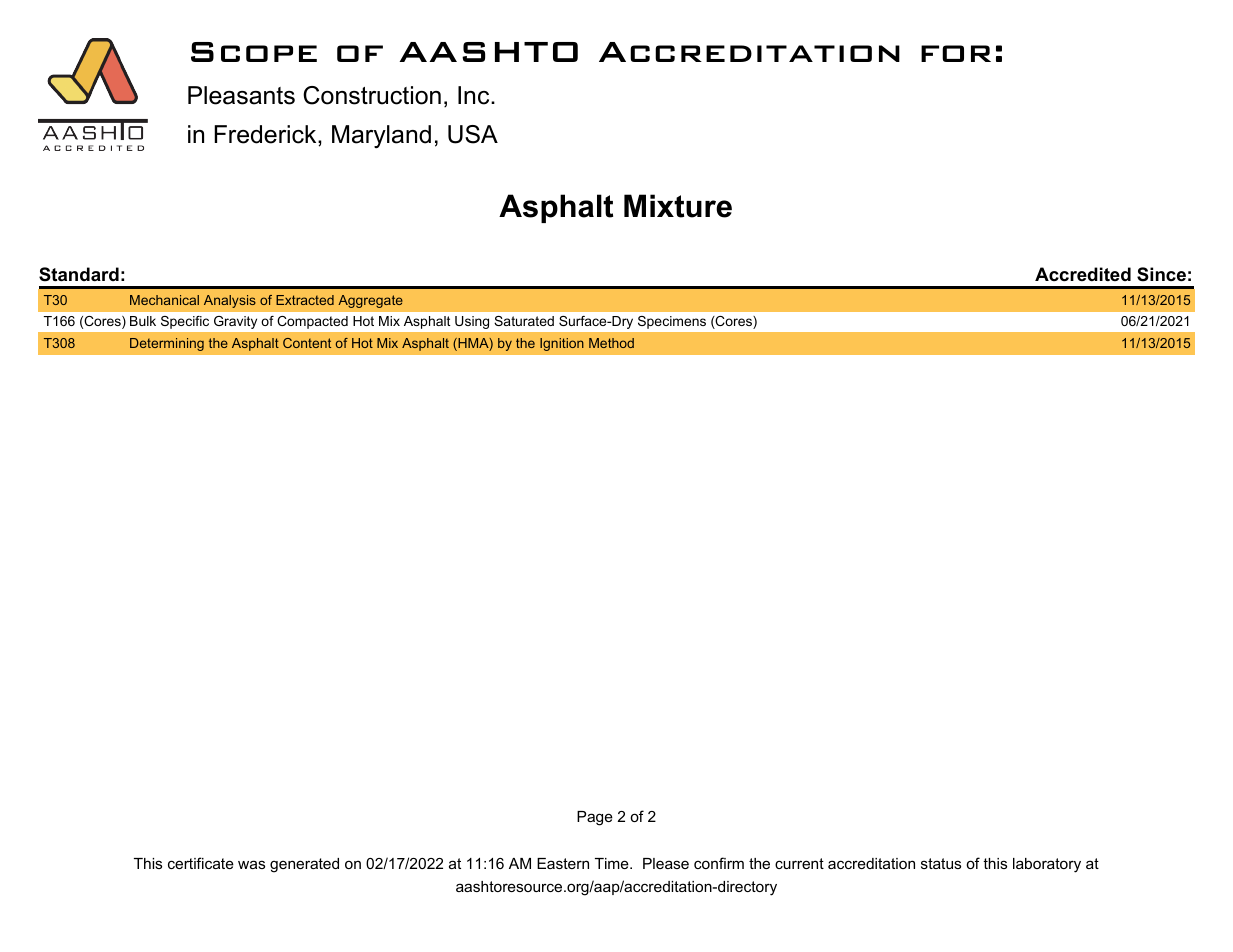 This screenshot has height=952, width=1233. What do you see at coordinates (254, 52) in the screenshot?
I see `Scope` at bounding box center [254, 52].
